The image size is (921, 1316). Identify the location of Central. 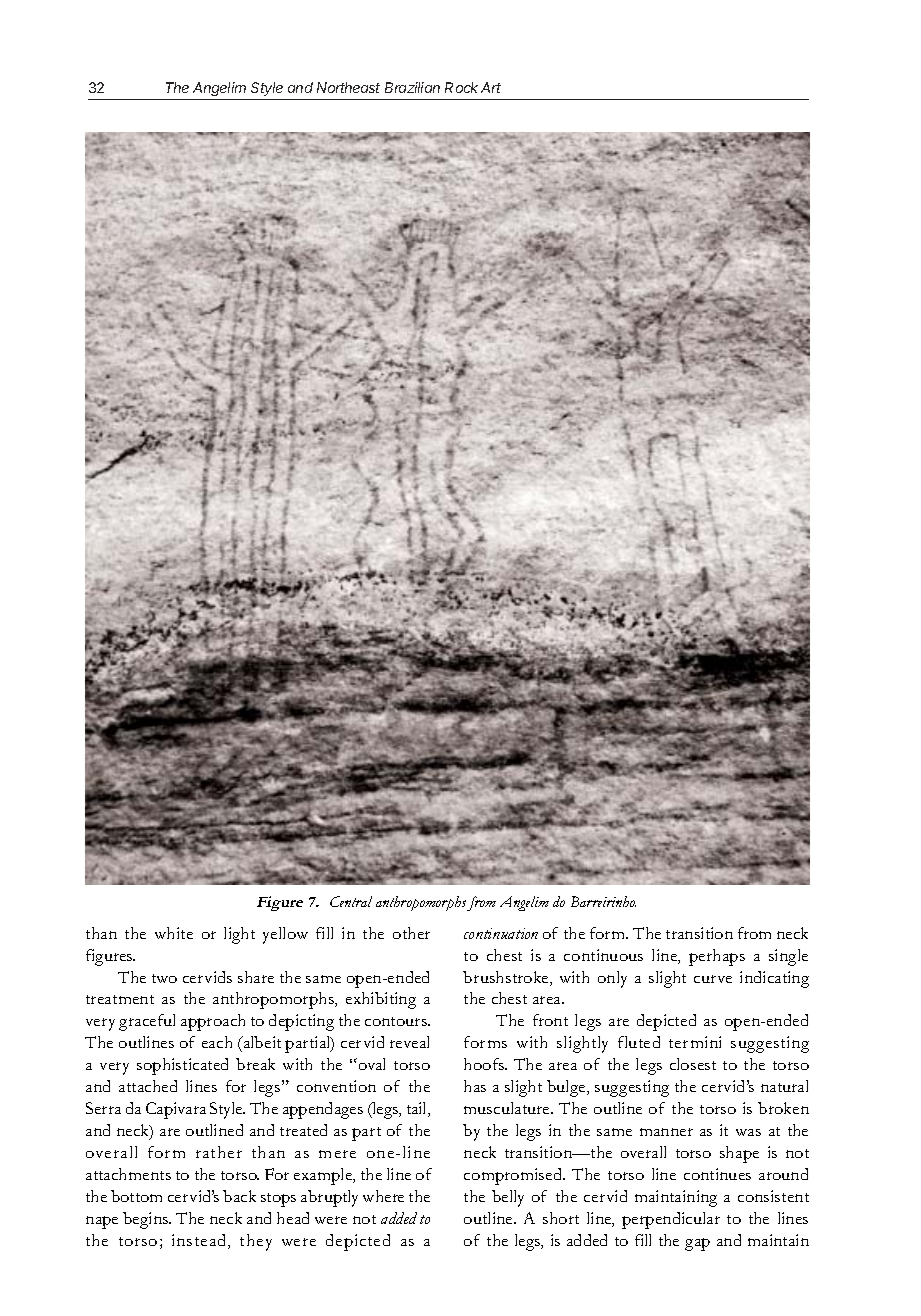
(351, 901).
